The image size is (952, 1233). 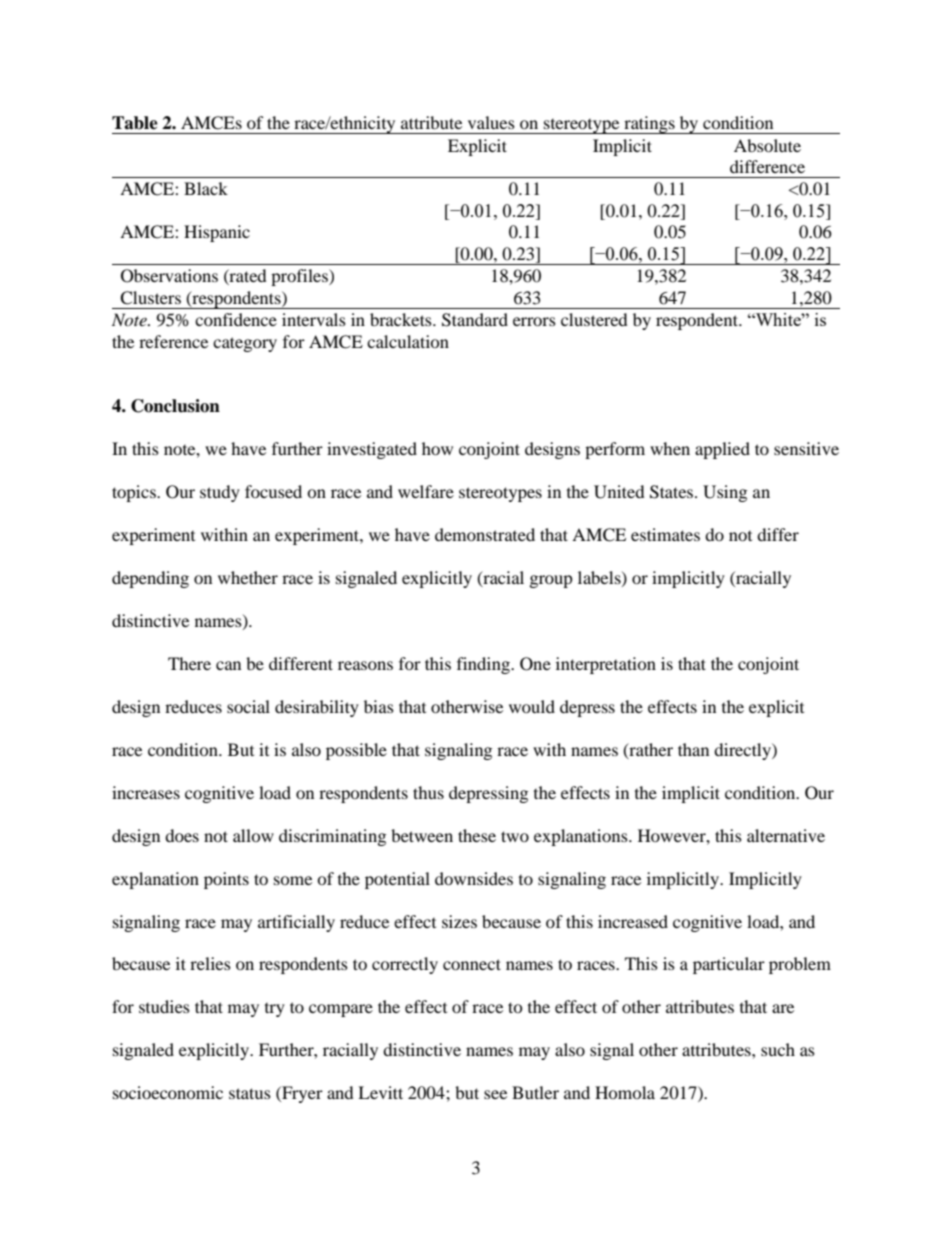 What do you see at coordinates (206, 188) in the page?
I see `Black` at bounding box center [206, 188].
